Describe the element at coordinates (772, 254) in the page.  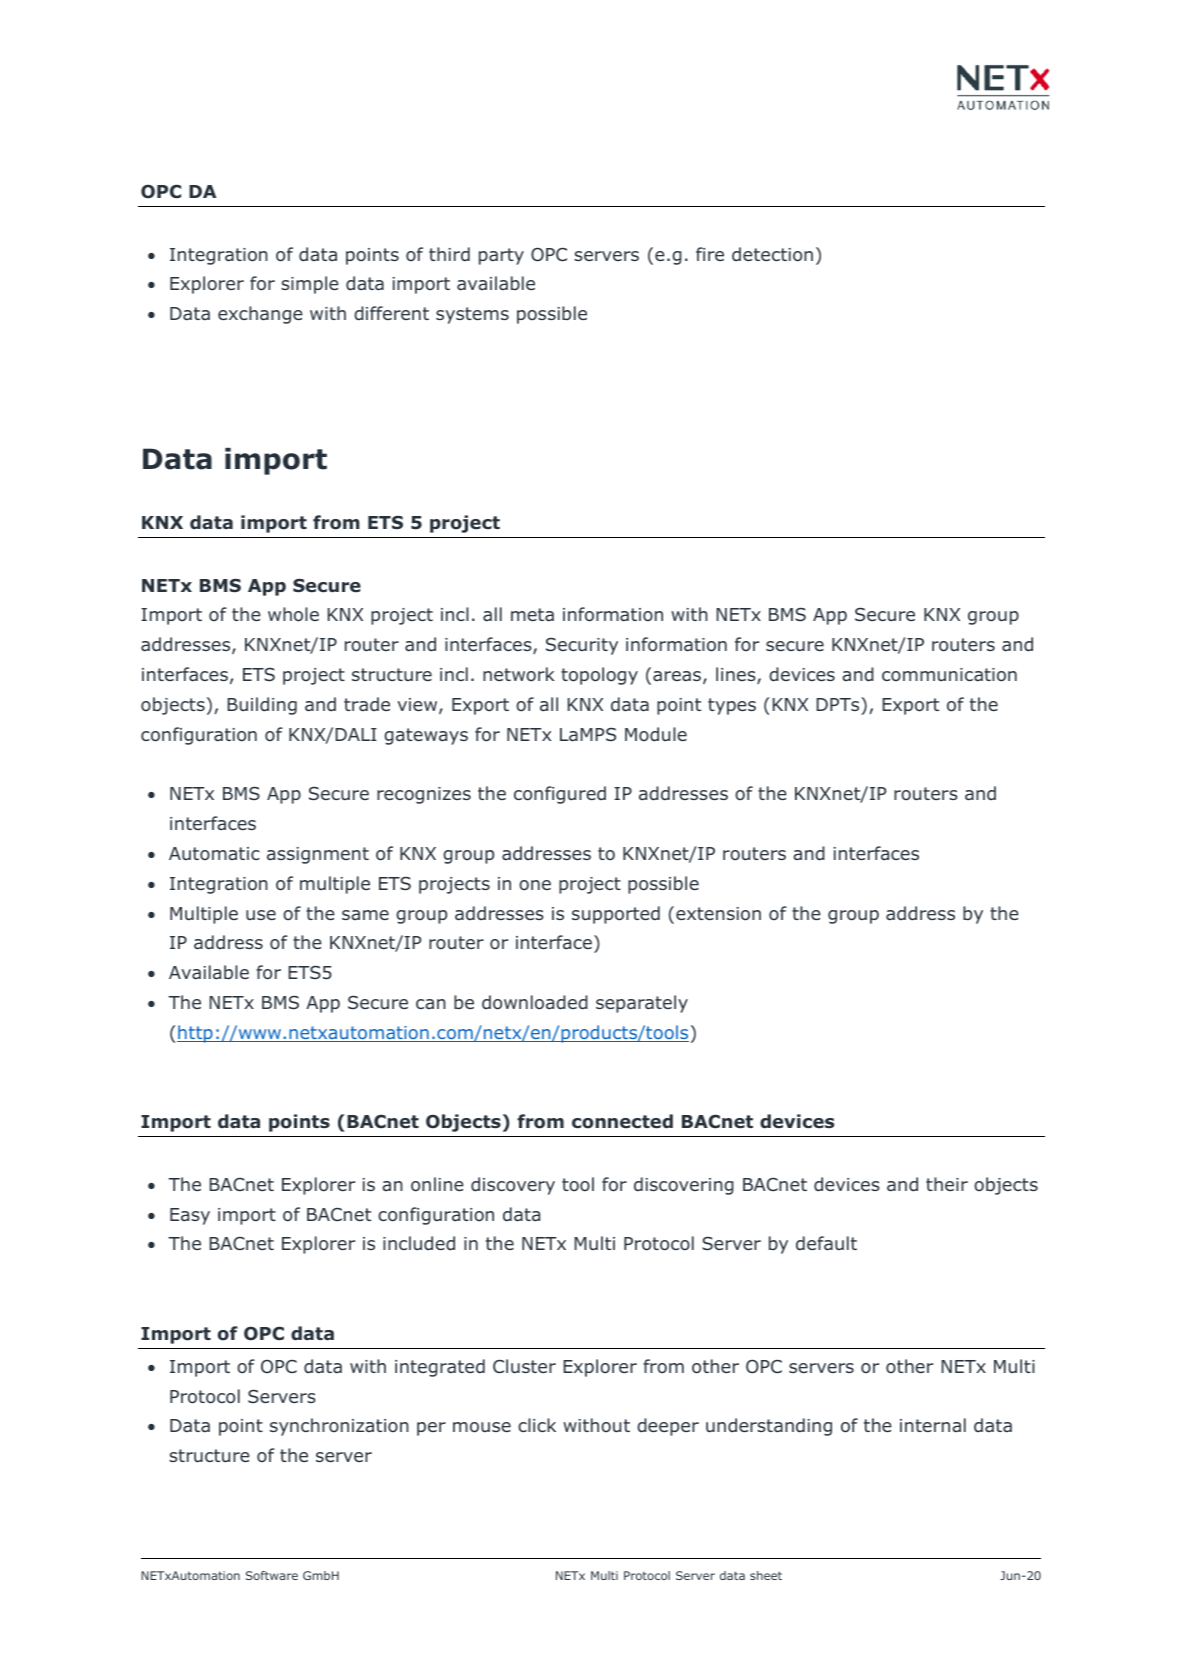
I see `detection` at that location.
